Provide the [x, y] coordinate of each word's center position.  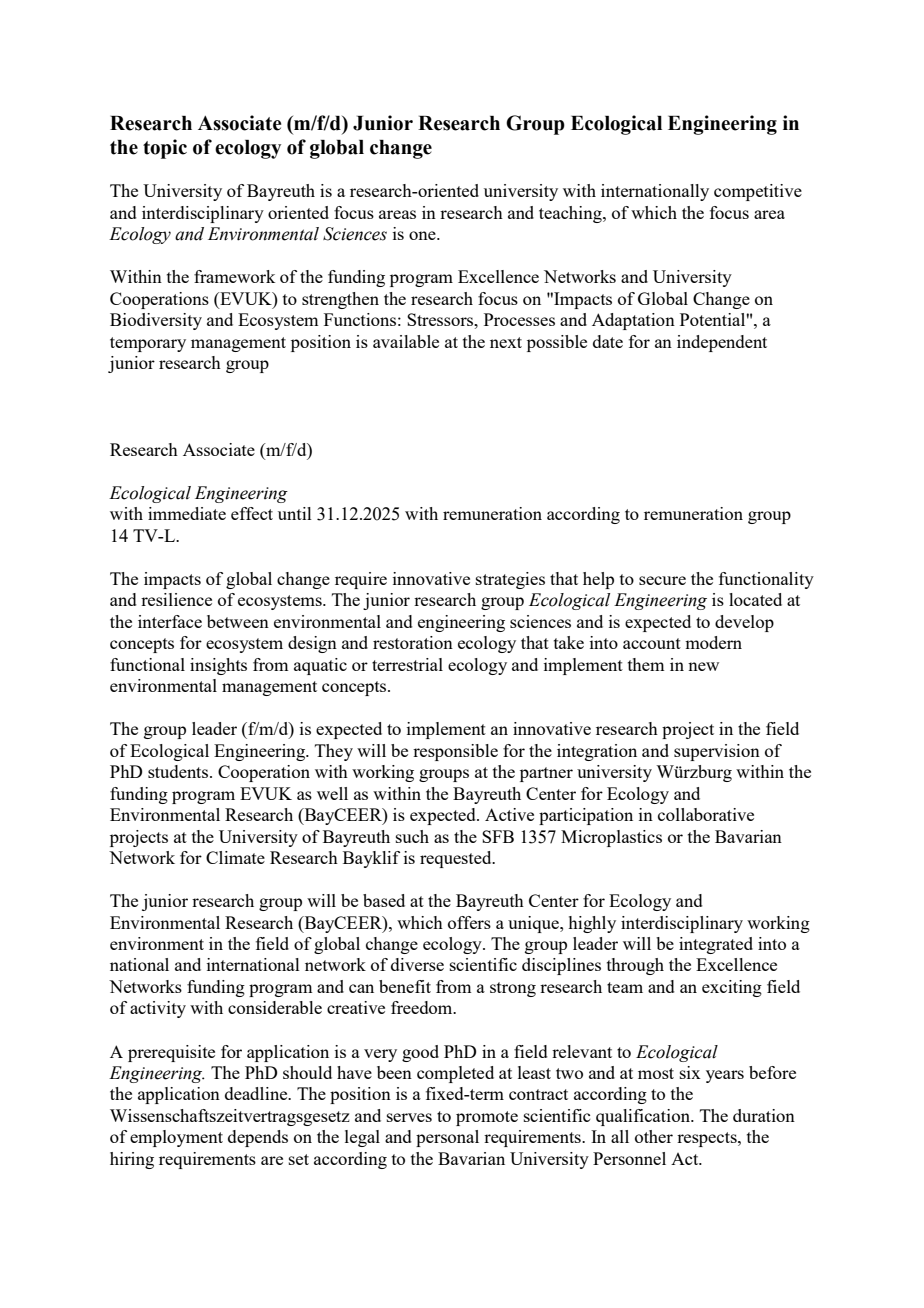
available [406, 341]
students [179, 771]
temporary [148, 344]
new [703, 666]
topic [165, 149]
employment [176, 1138]
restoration [413, 642]
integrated [716, 945]
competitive [758, 192]
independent [722, 343]
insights [218, 666]
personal [447, 1138]
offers [469, 922]
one [423, 235]
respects [708, 1139]
